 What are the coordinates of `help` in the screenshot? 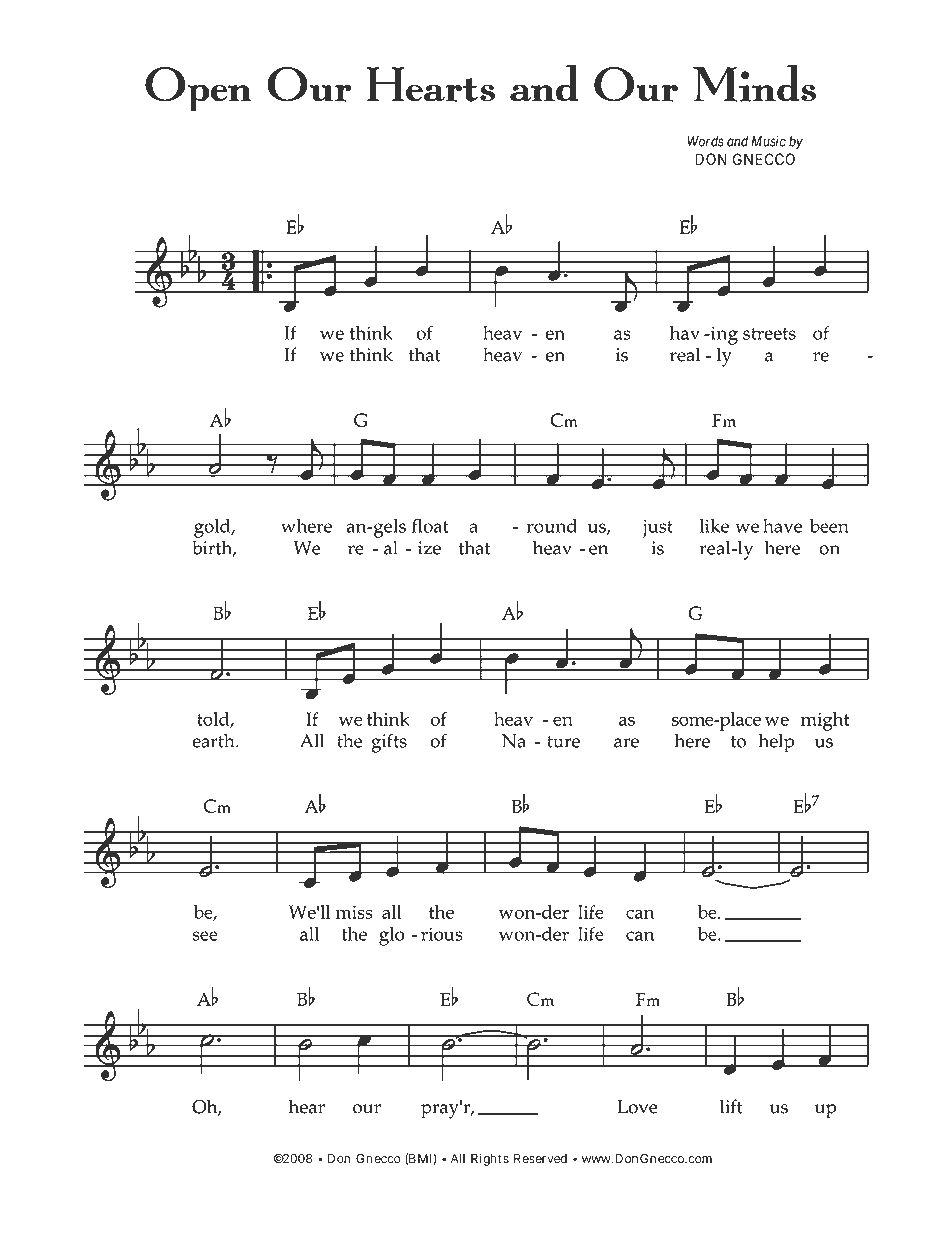 It's located at (776, 743).
